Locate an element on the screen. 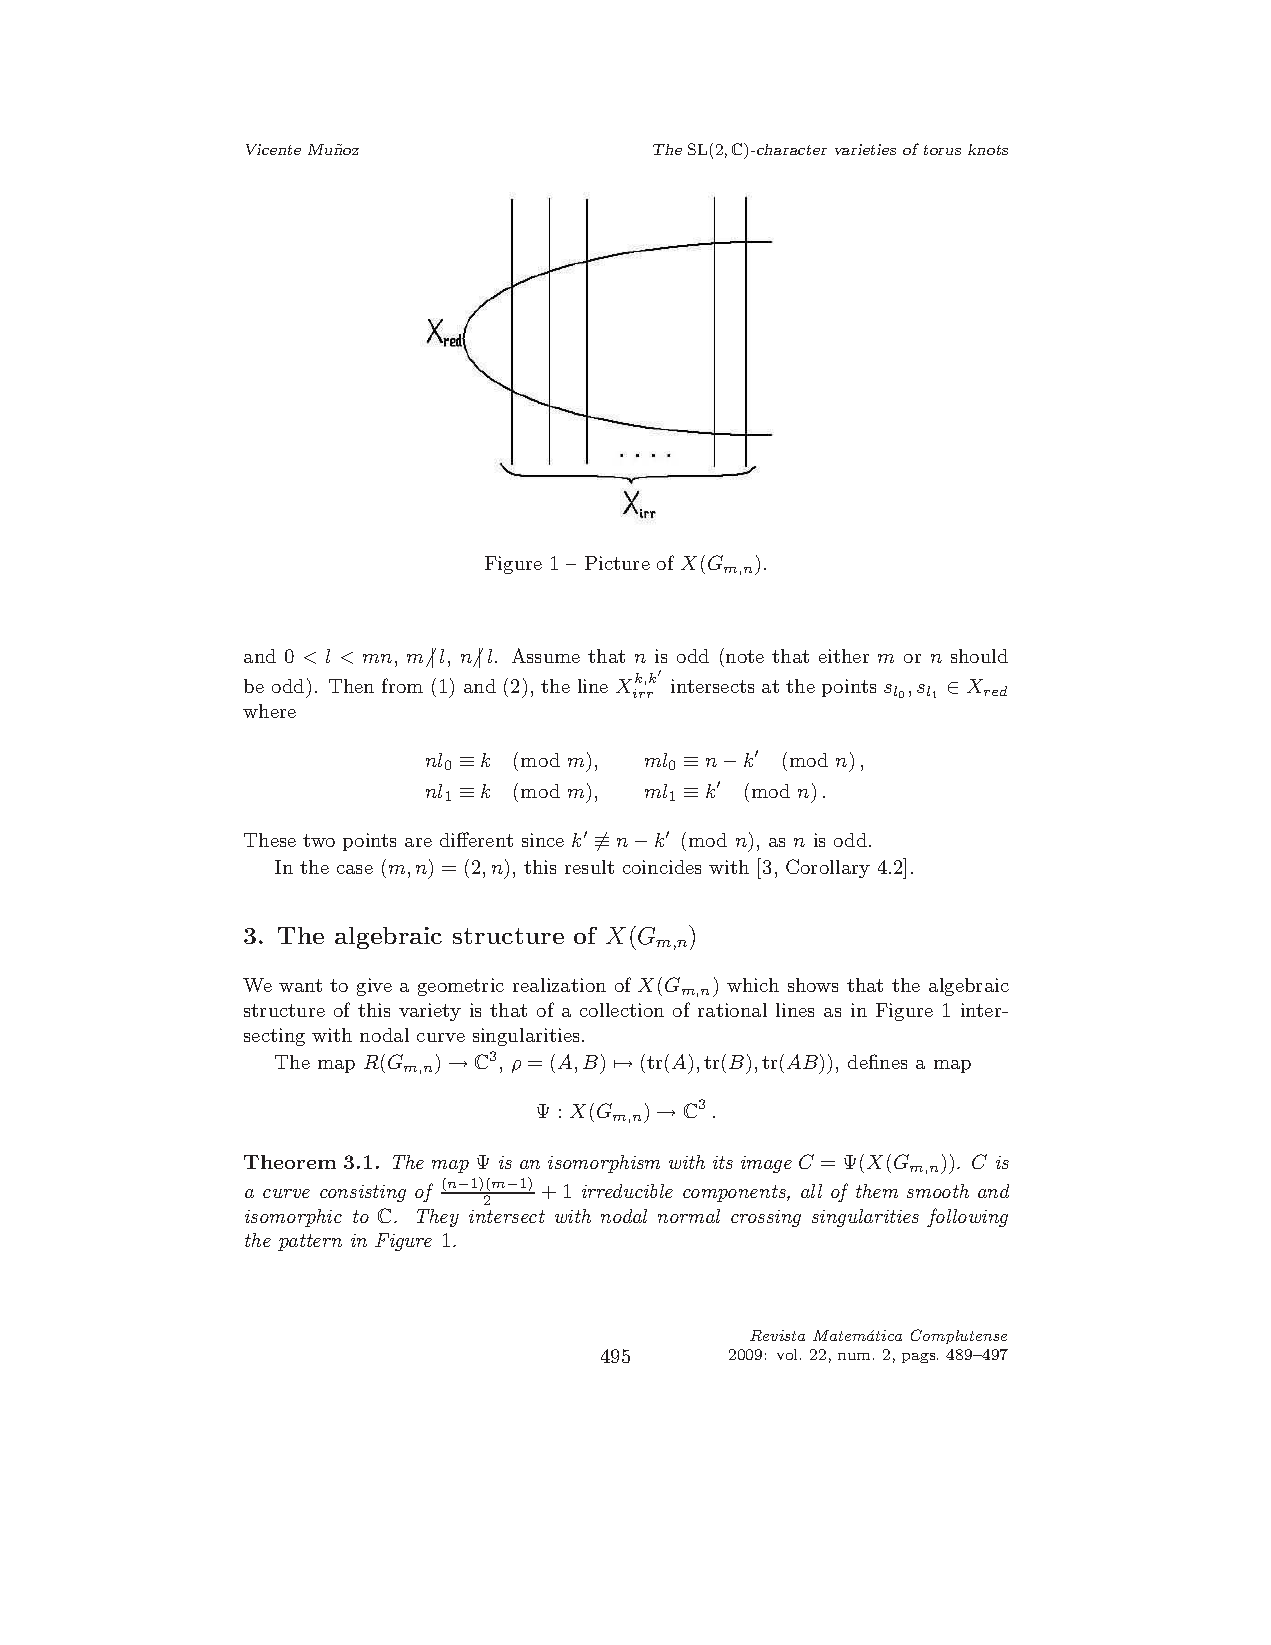  either is located at coordinates (844, 656).
